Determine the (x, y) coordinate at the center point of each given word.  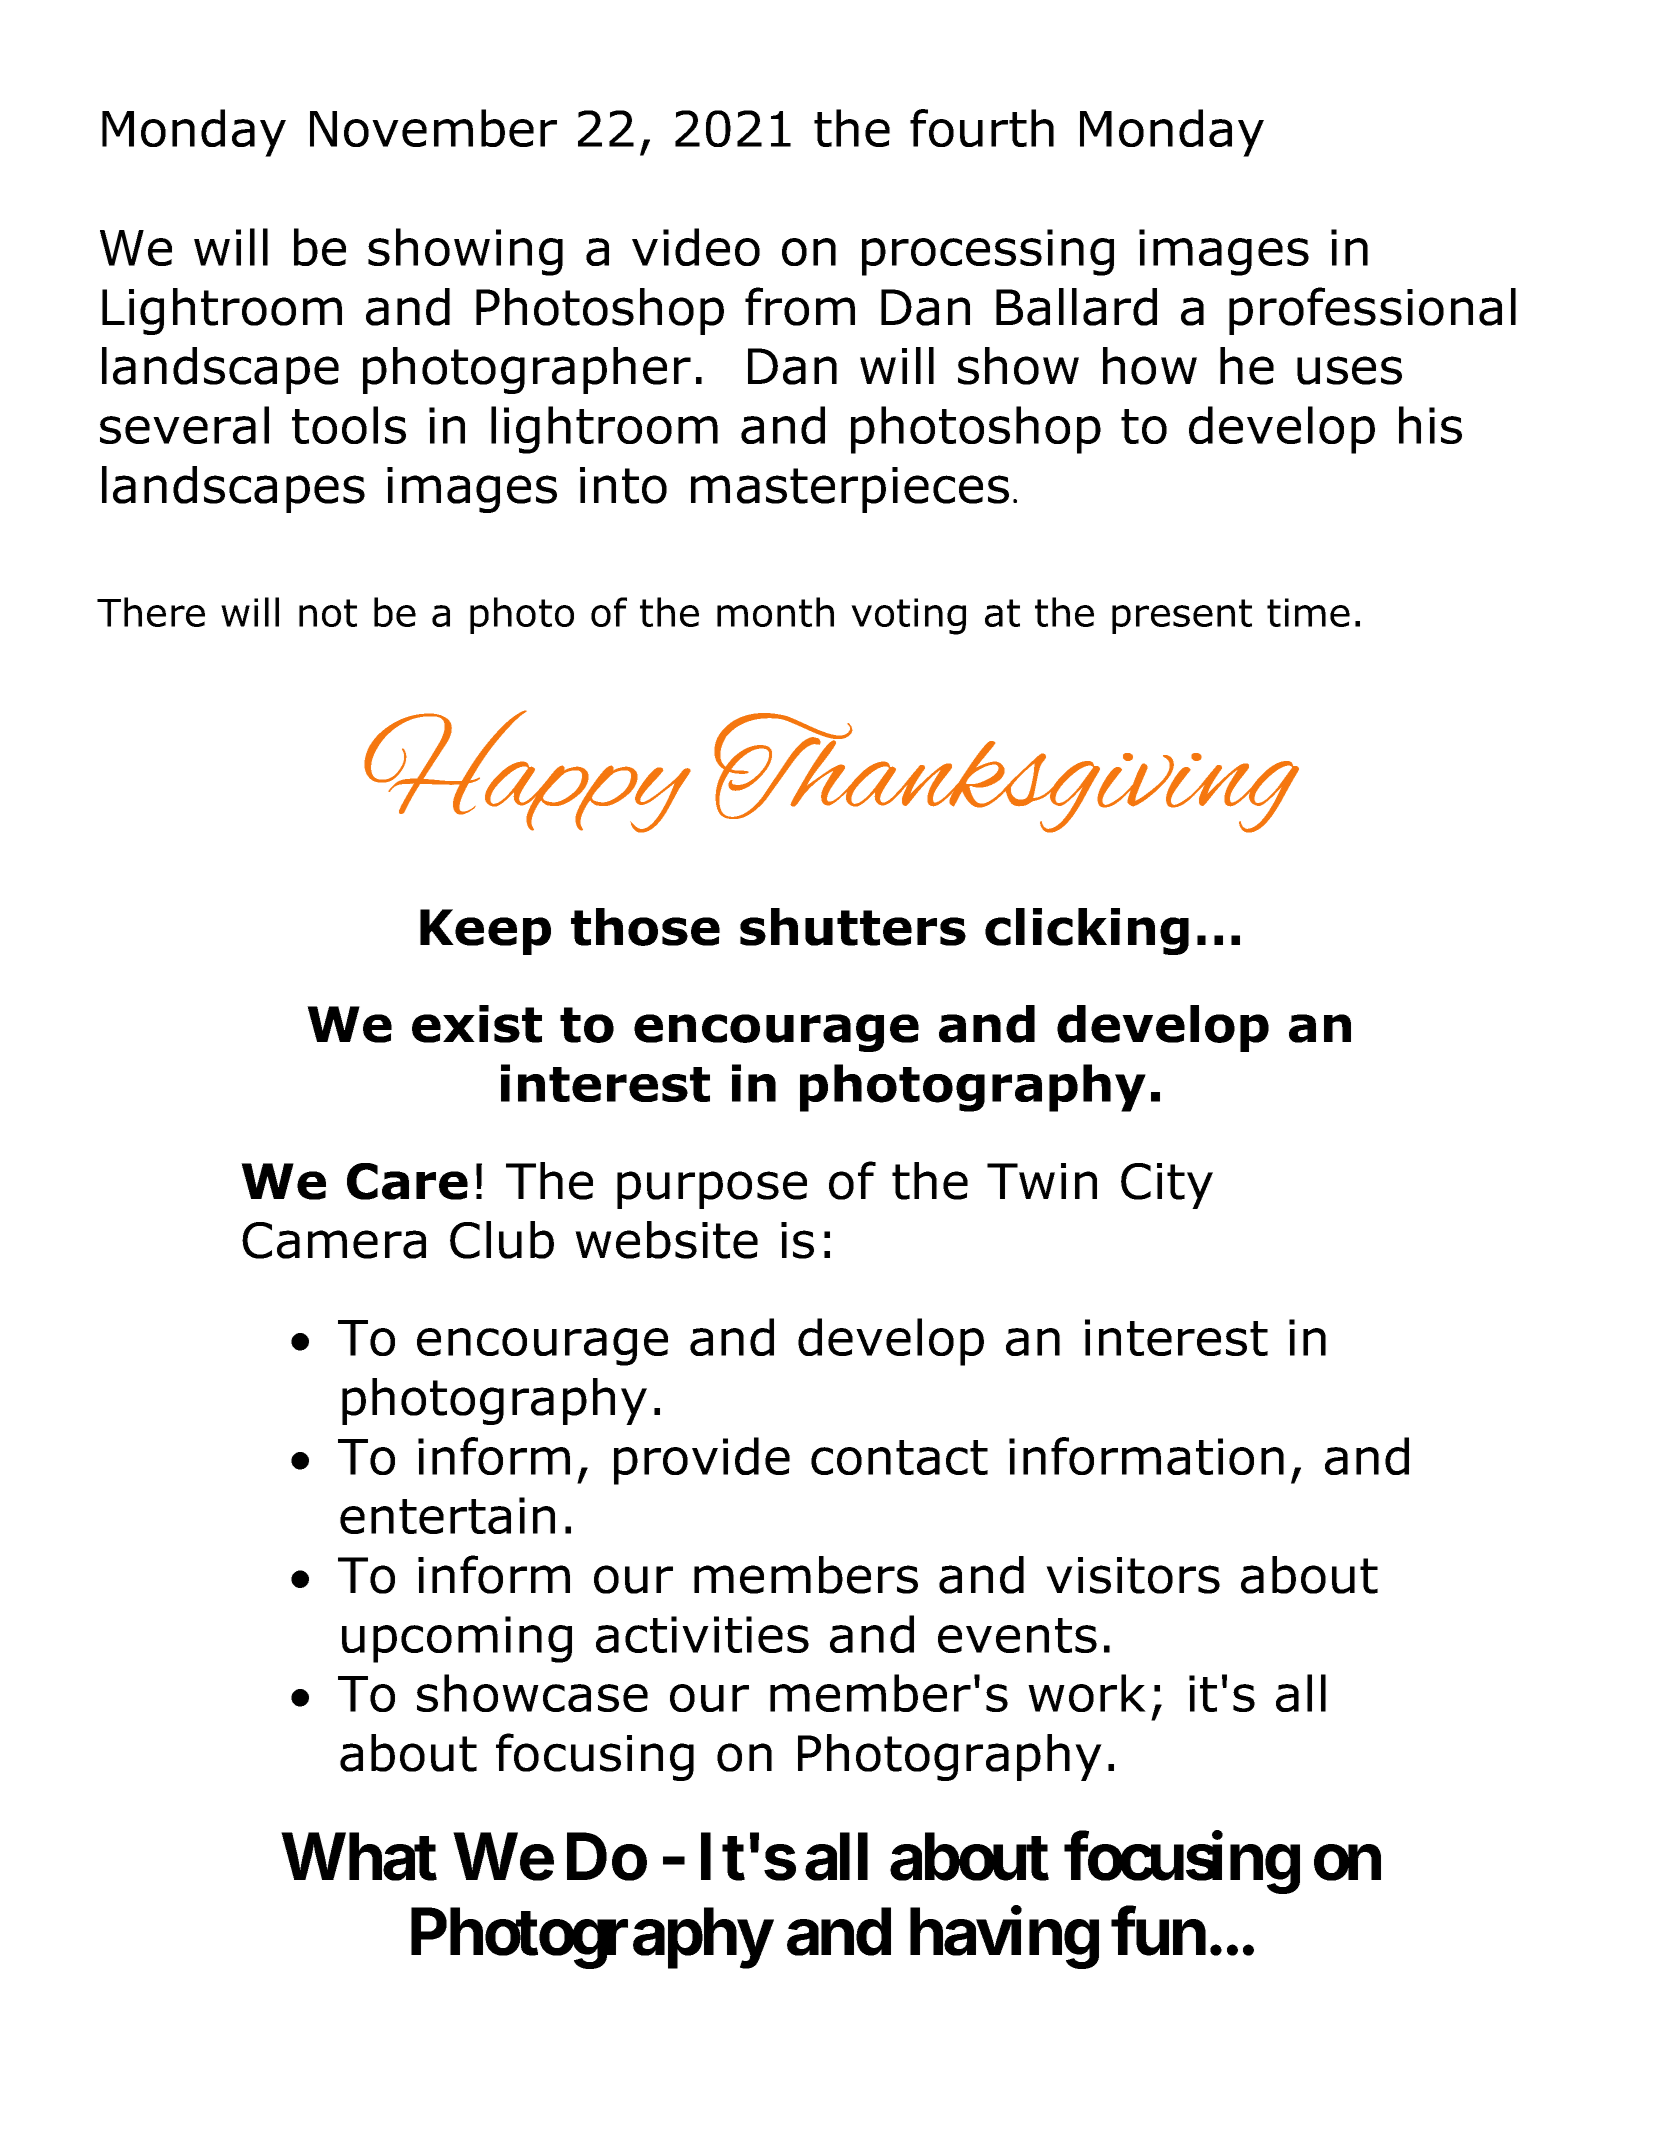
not (328, 613)
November (433, 128)
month (775, 612)
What (359, 1857)
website (666, 1240)
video (696, 247)
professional (1372, 311)
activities (702, 1634)
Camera (334, 1240)
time (1308, 612)
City (1167, 1186)
